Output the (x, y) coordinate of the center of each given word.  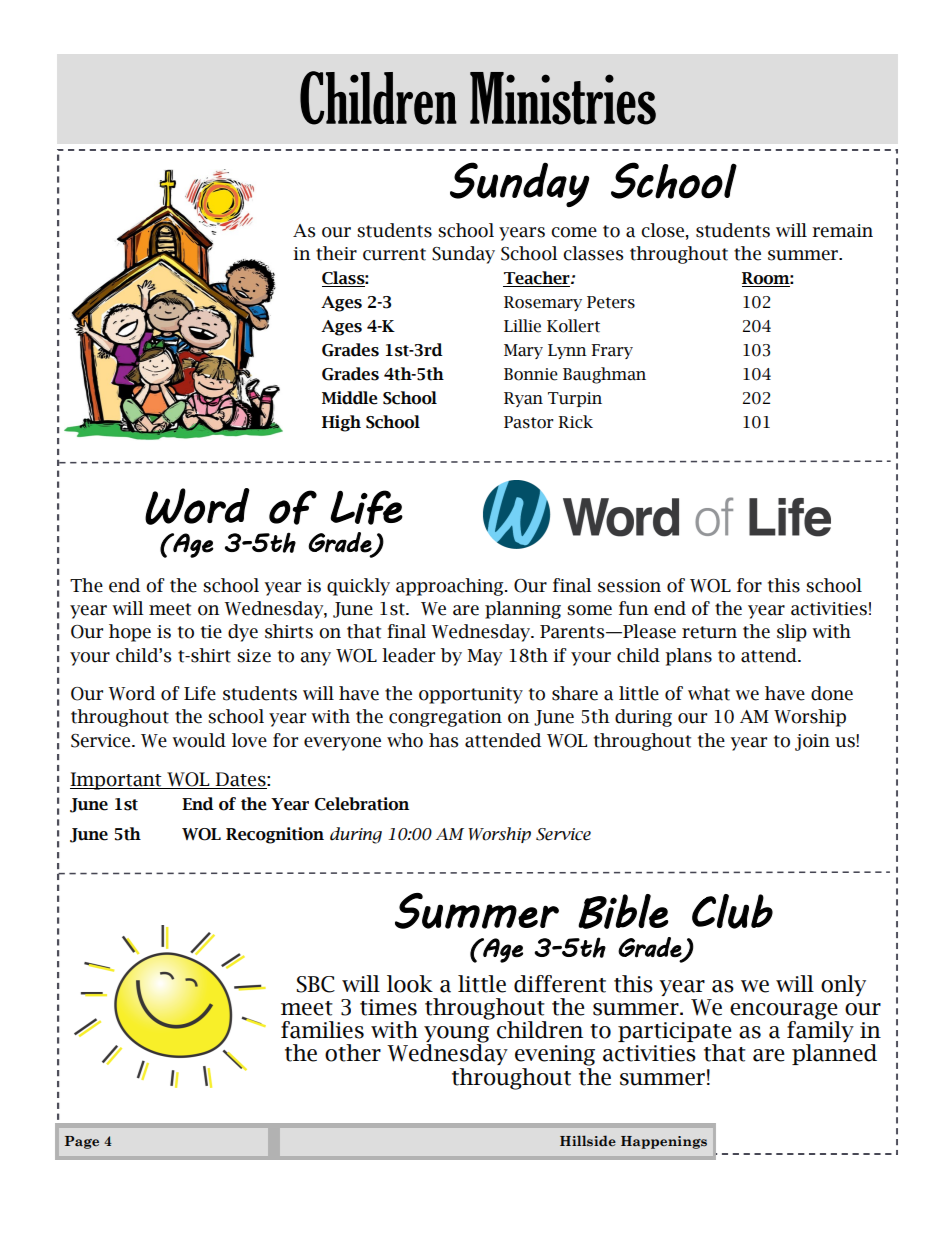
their (336, 253)
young (456, 1035)
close (662, 230)
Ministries (563, 98)
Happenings (664, 1142)
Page (82, 1142)
